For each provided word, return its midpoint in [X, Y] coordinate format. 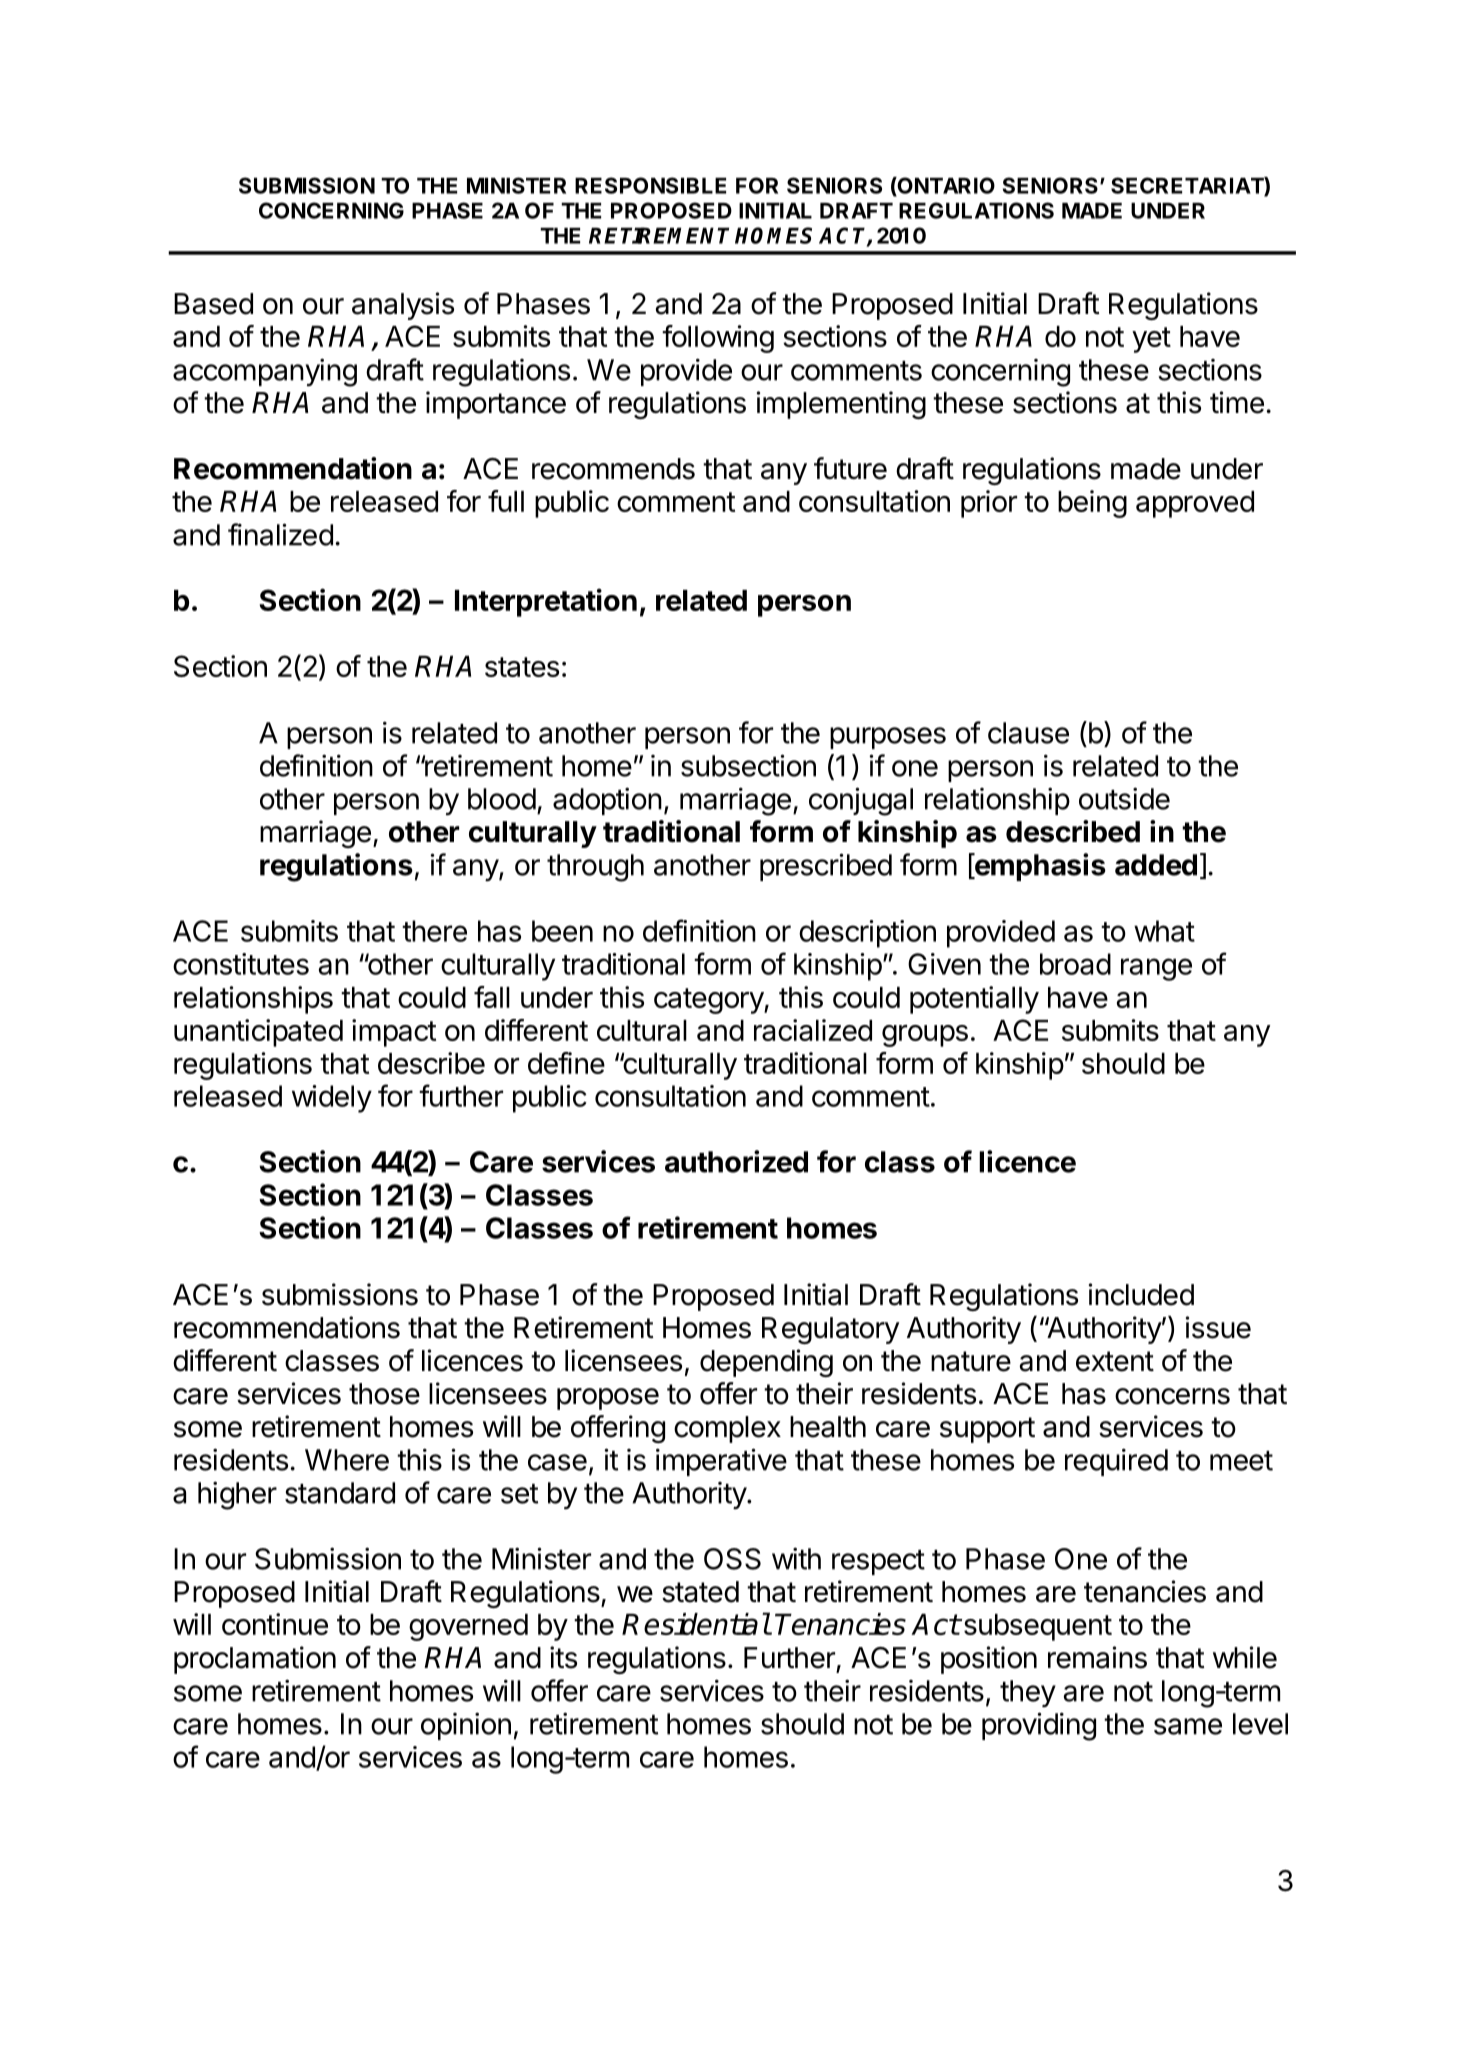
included [1141, 1294]
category [709, 1001]
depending [766, 1363]
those [384, 1394]
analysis [403, 306]
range [1156, 969]
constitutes [241, 964]
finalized [280, 534]
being [1092, 504]
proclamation [255, 1660]
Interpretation [546, 602]
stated [700, 1592]
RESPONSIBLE [650, 185]
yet [1151, 340]
